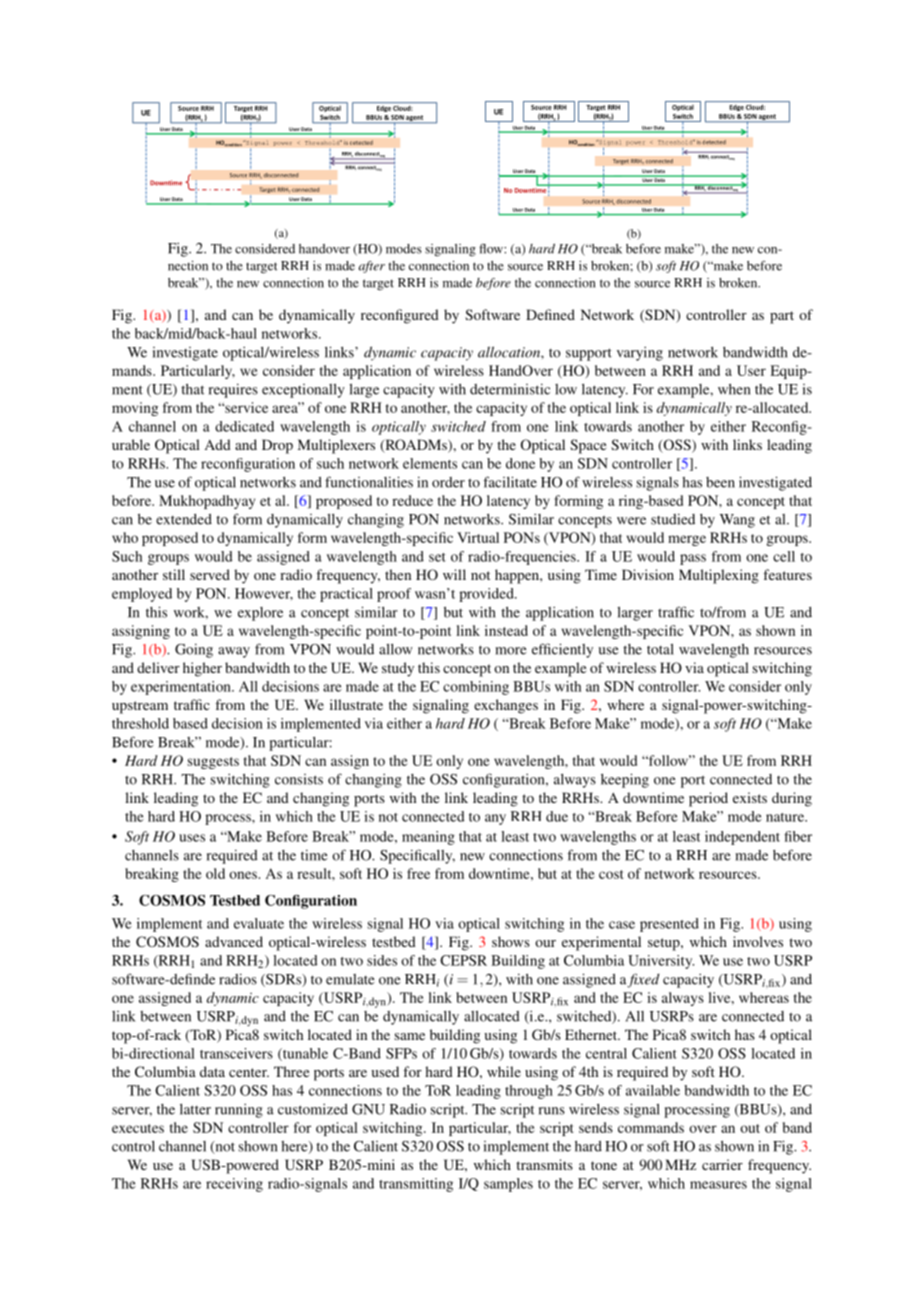 The height and width of the screenshot is (1308, 924). I want to click on requires, so click(233, 391).
